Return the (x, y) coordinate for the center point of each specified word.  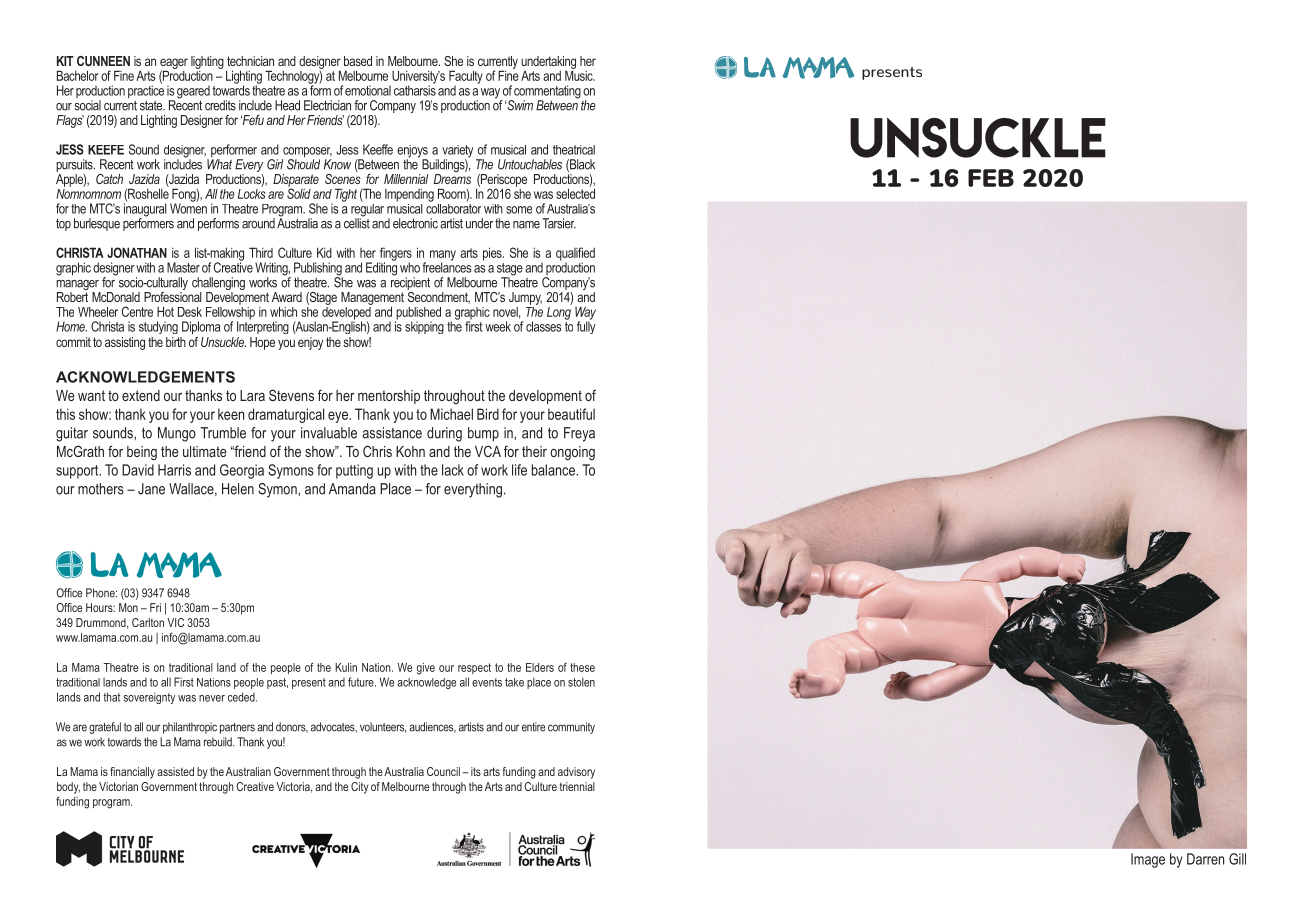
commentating (547, 93)
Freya (579, 434)
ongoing (572, 453)
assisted (175, 771)
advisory (576, 773)
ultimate (205, 451)
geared (193, 92)
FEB (991, 178)
